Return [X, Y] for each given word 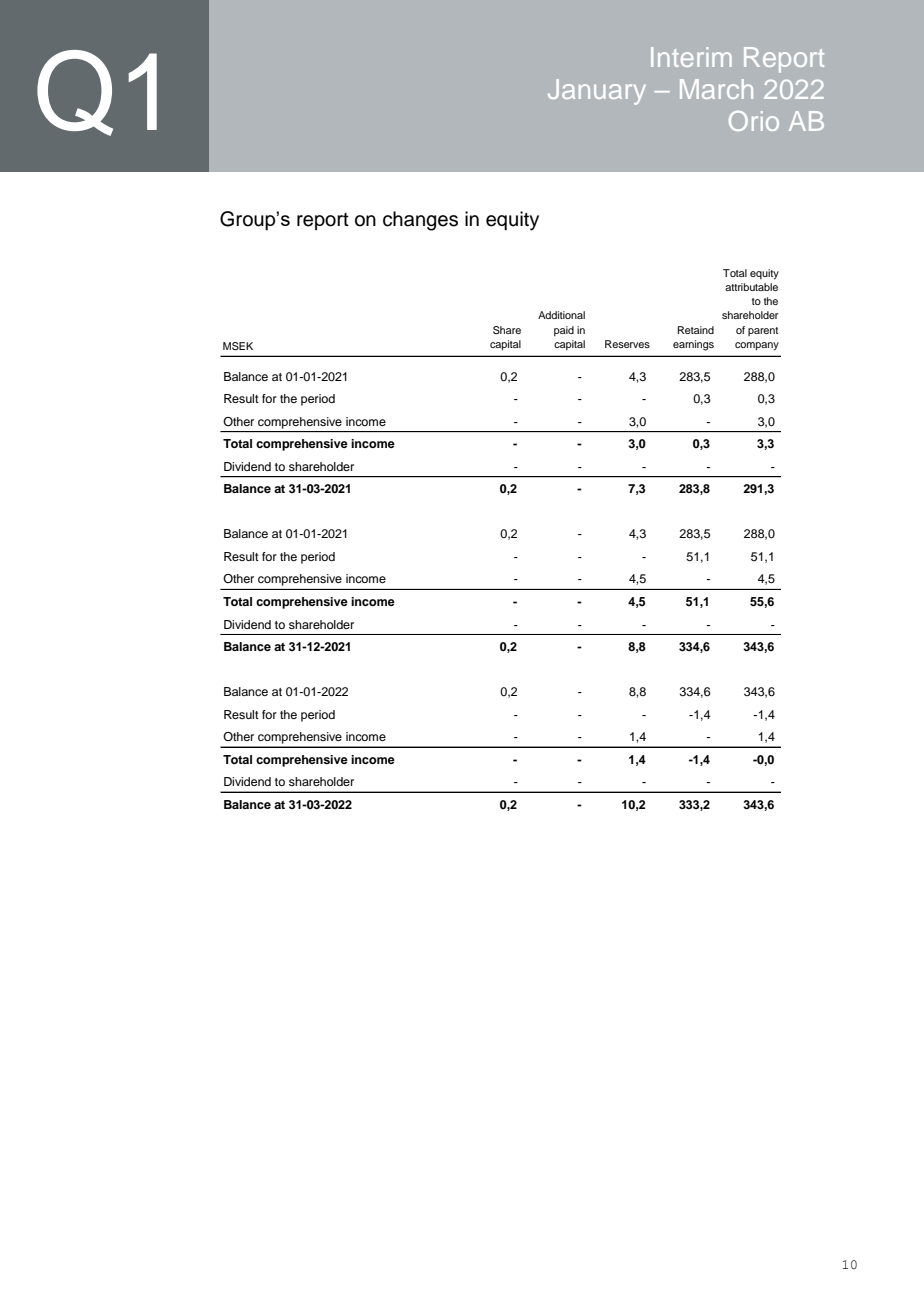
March [716, 89]
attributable [751, 287]
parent [763, 331]
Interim [691, 57]
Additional [561, 315]
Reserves [627, 344]
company [757, 346]
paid [564, 331]
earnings [693, 345]
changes [420, 221]
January [597, 92]
